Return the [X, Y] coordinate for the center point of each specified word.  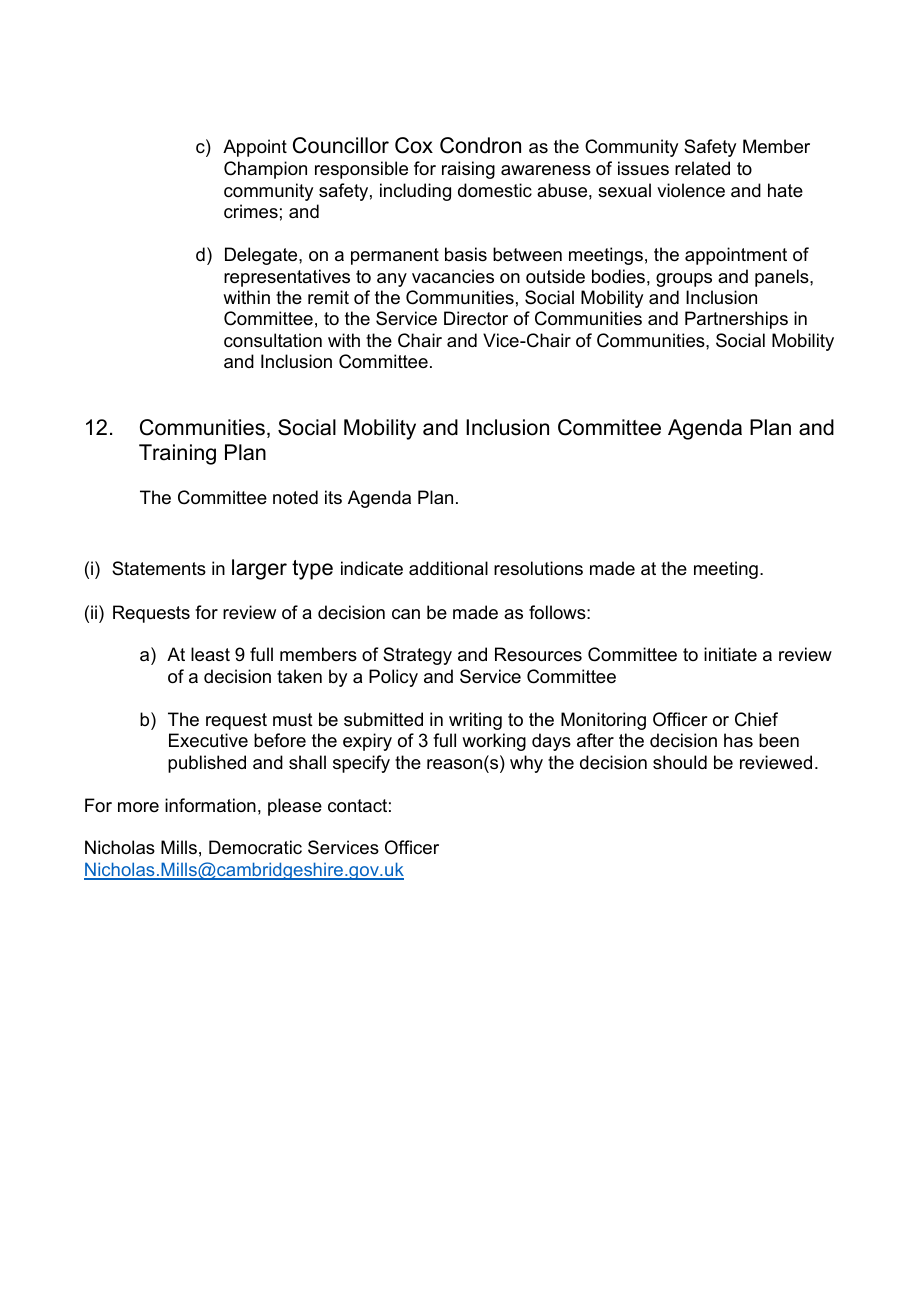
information [210, 805]
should [680, 762]
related [702, 168]
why [526, 764]
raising [468, 170]
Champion [265, 170]
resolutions [538, 568]
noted [295, 497]
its [333, 497]
